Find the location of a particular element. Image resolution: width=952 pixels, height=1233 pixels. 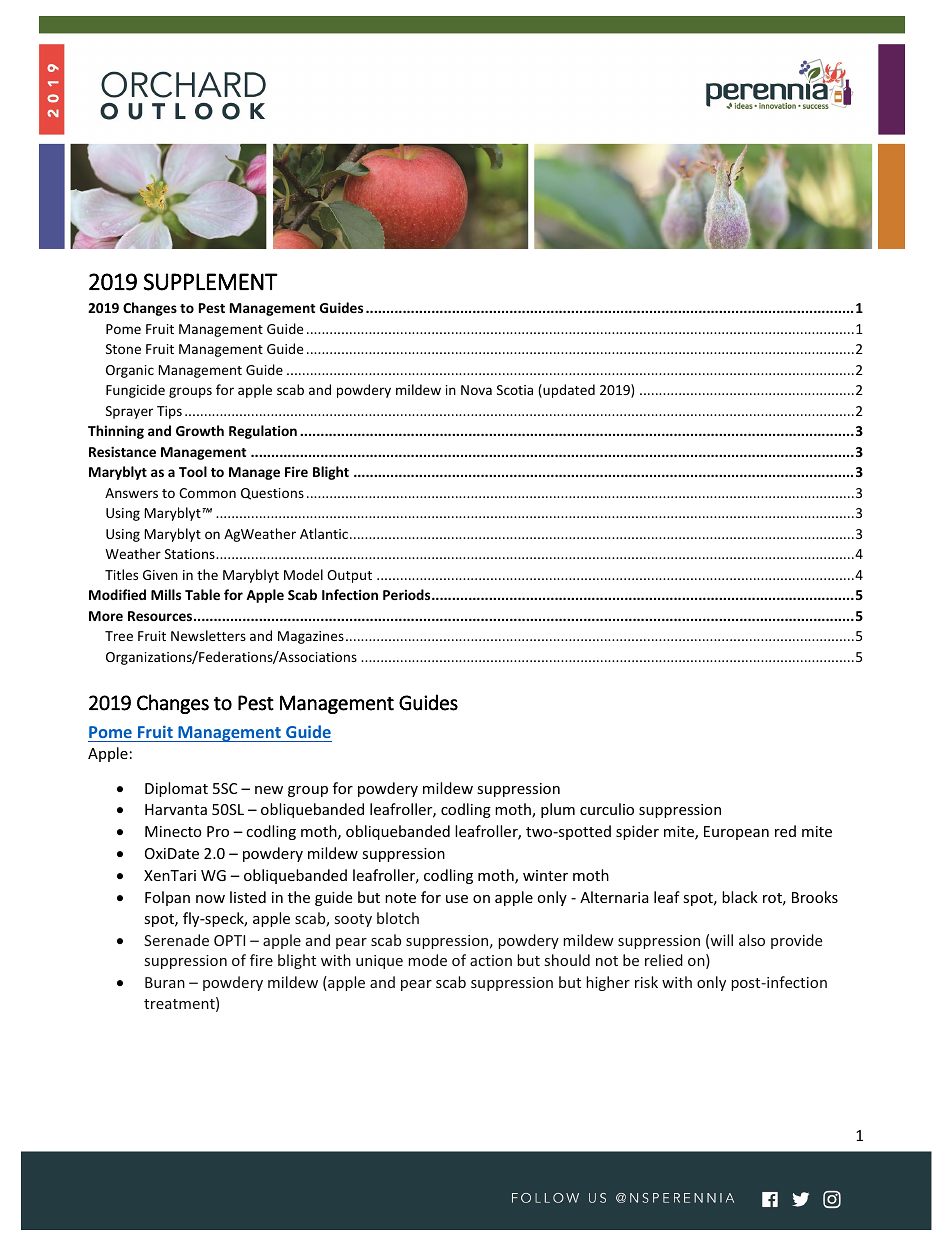

plum is located at coordinates (558, 810).
